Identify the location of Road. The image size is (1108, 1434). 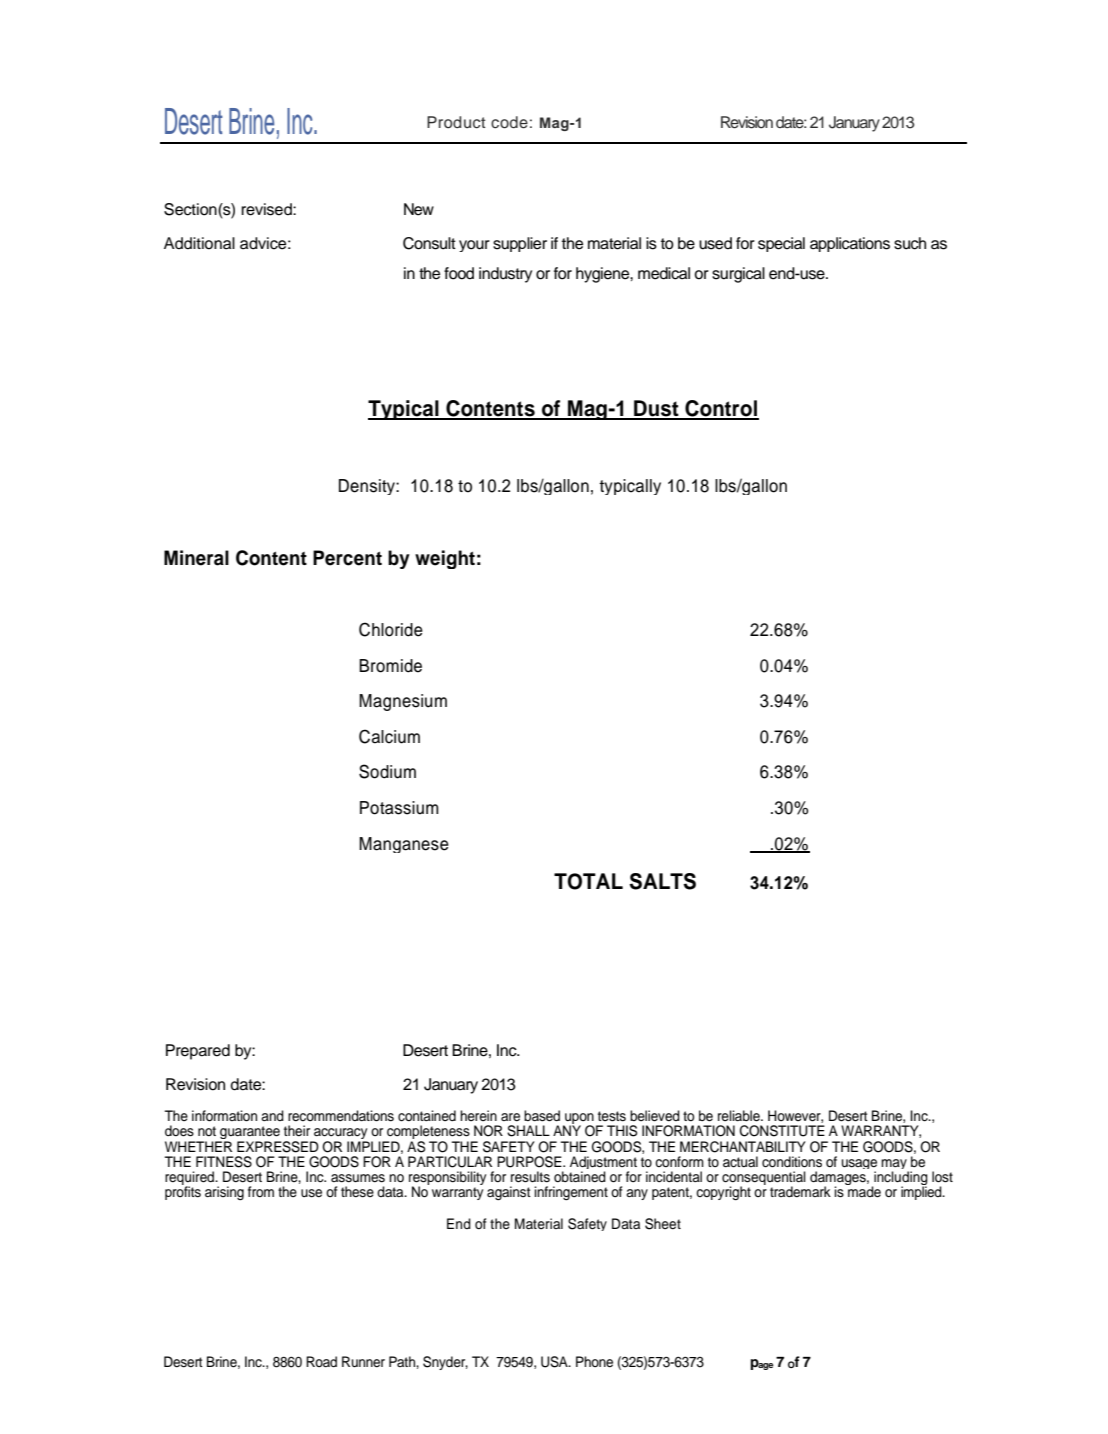
(321, 1361).
